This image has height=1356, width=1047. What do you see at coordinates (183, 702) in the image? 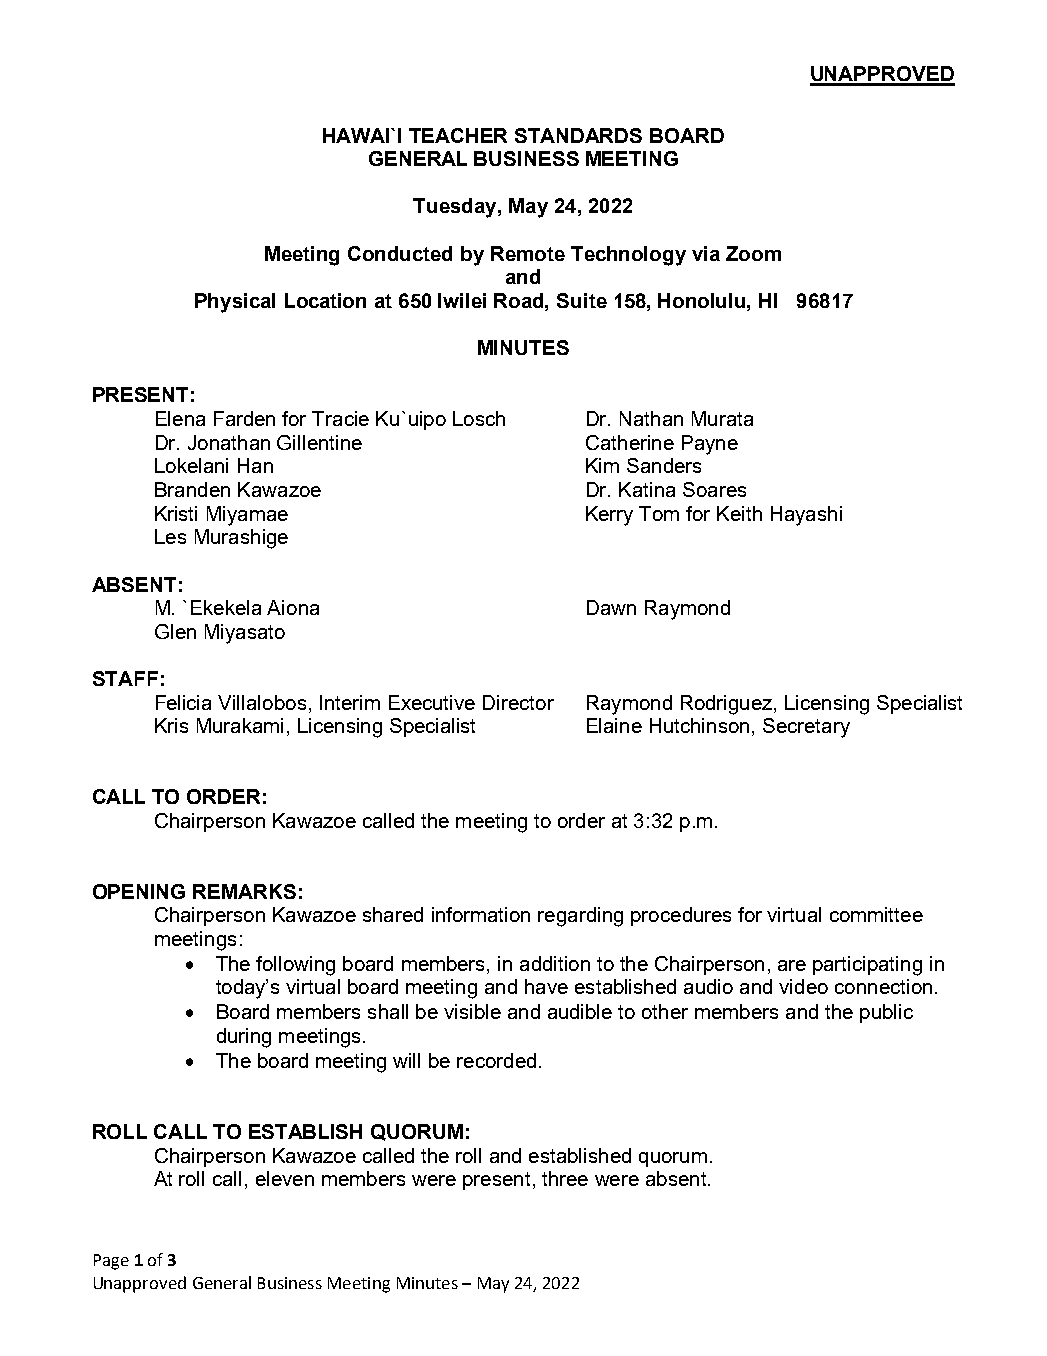
I see `Felicia` at bounding box center [183, 702].
